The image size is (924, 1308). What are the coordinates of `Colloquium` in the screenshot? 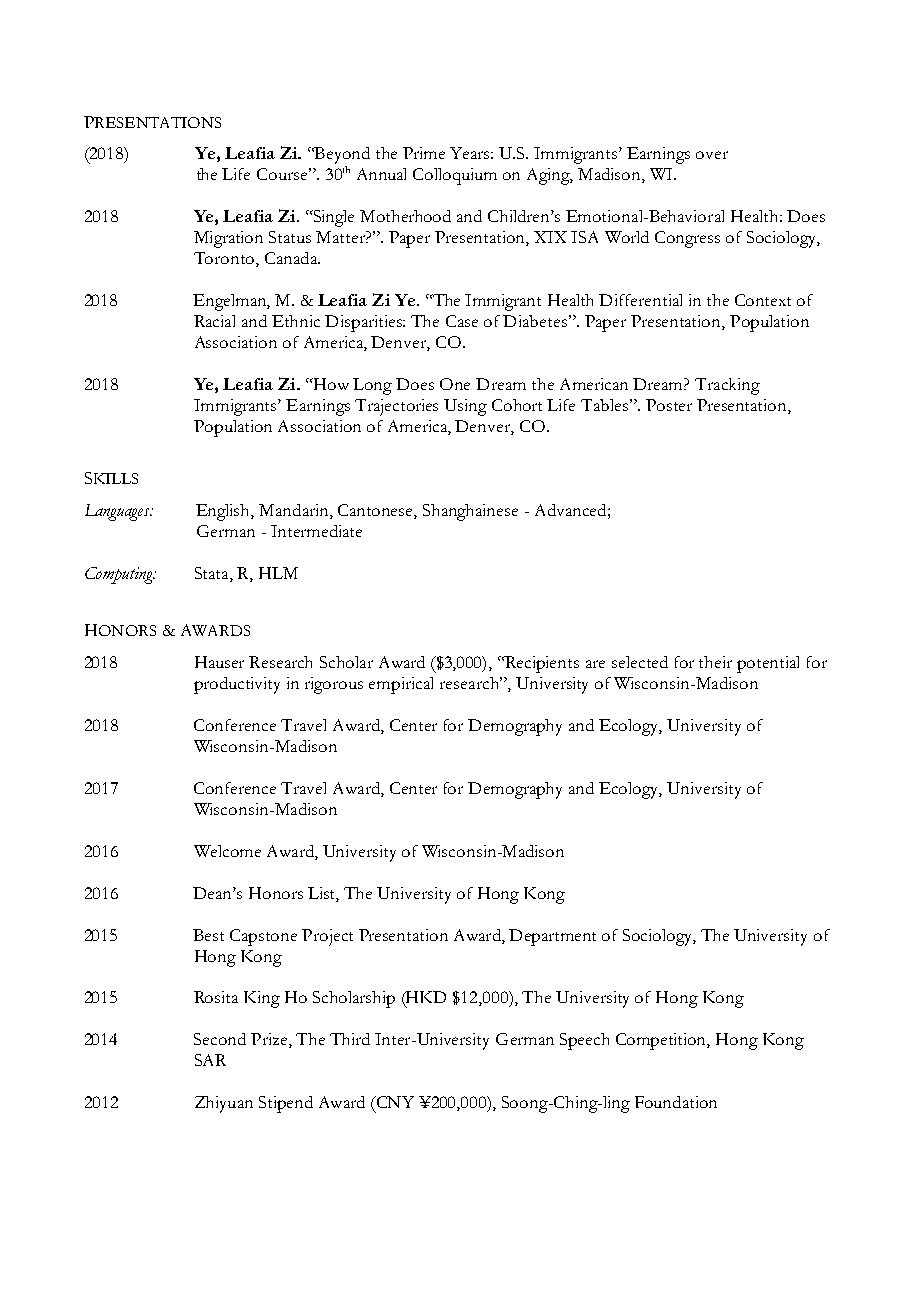 It's located at (455, 176).
